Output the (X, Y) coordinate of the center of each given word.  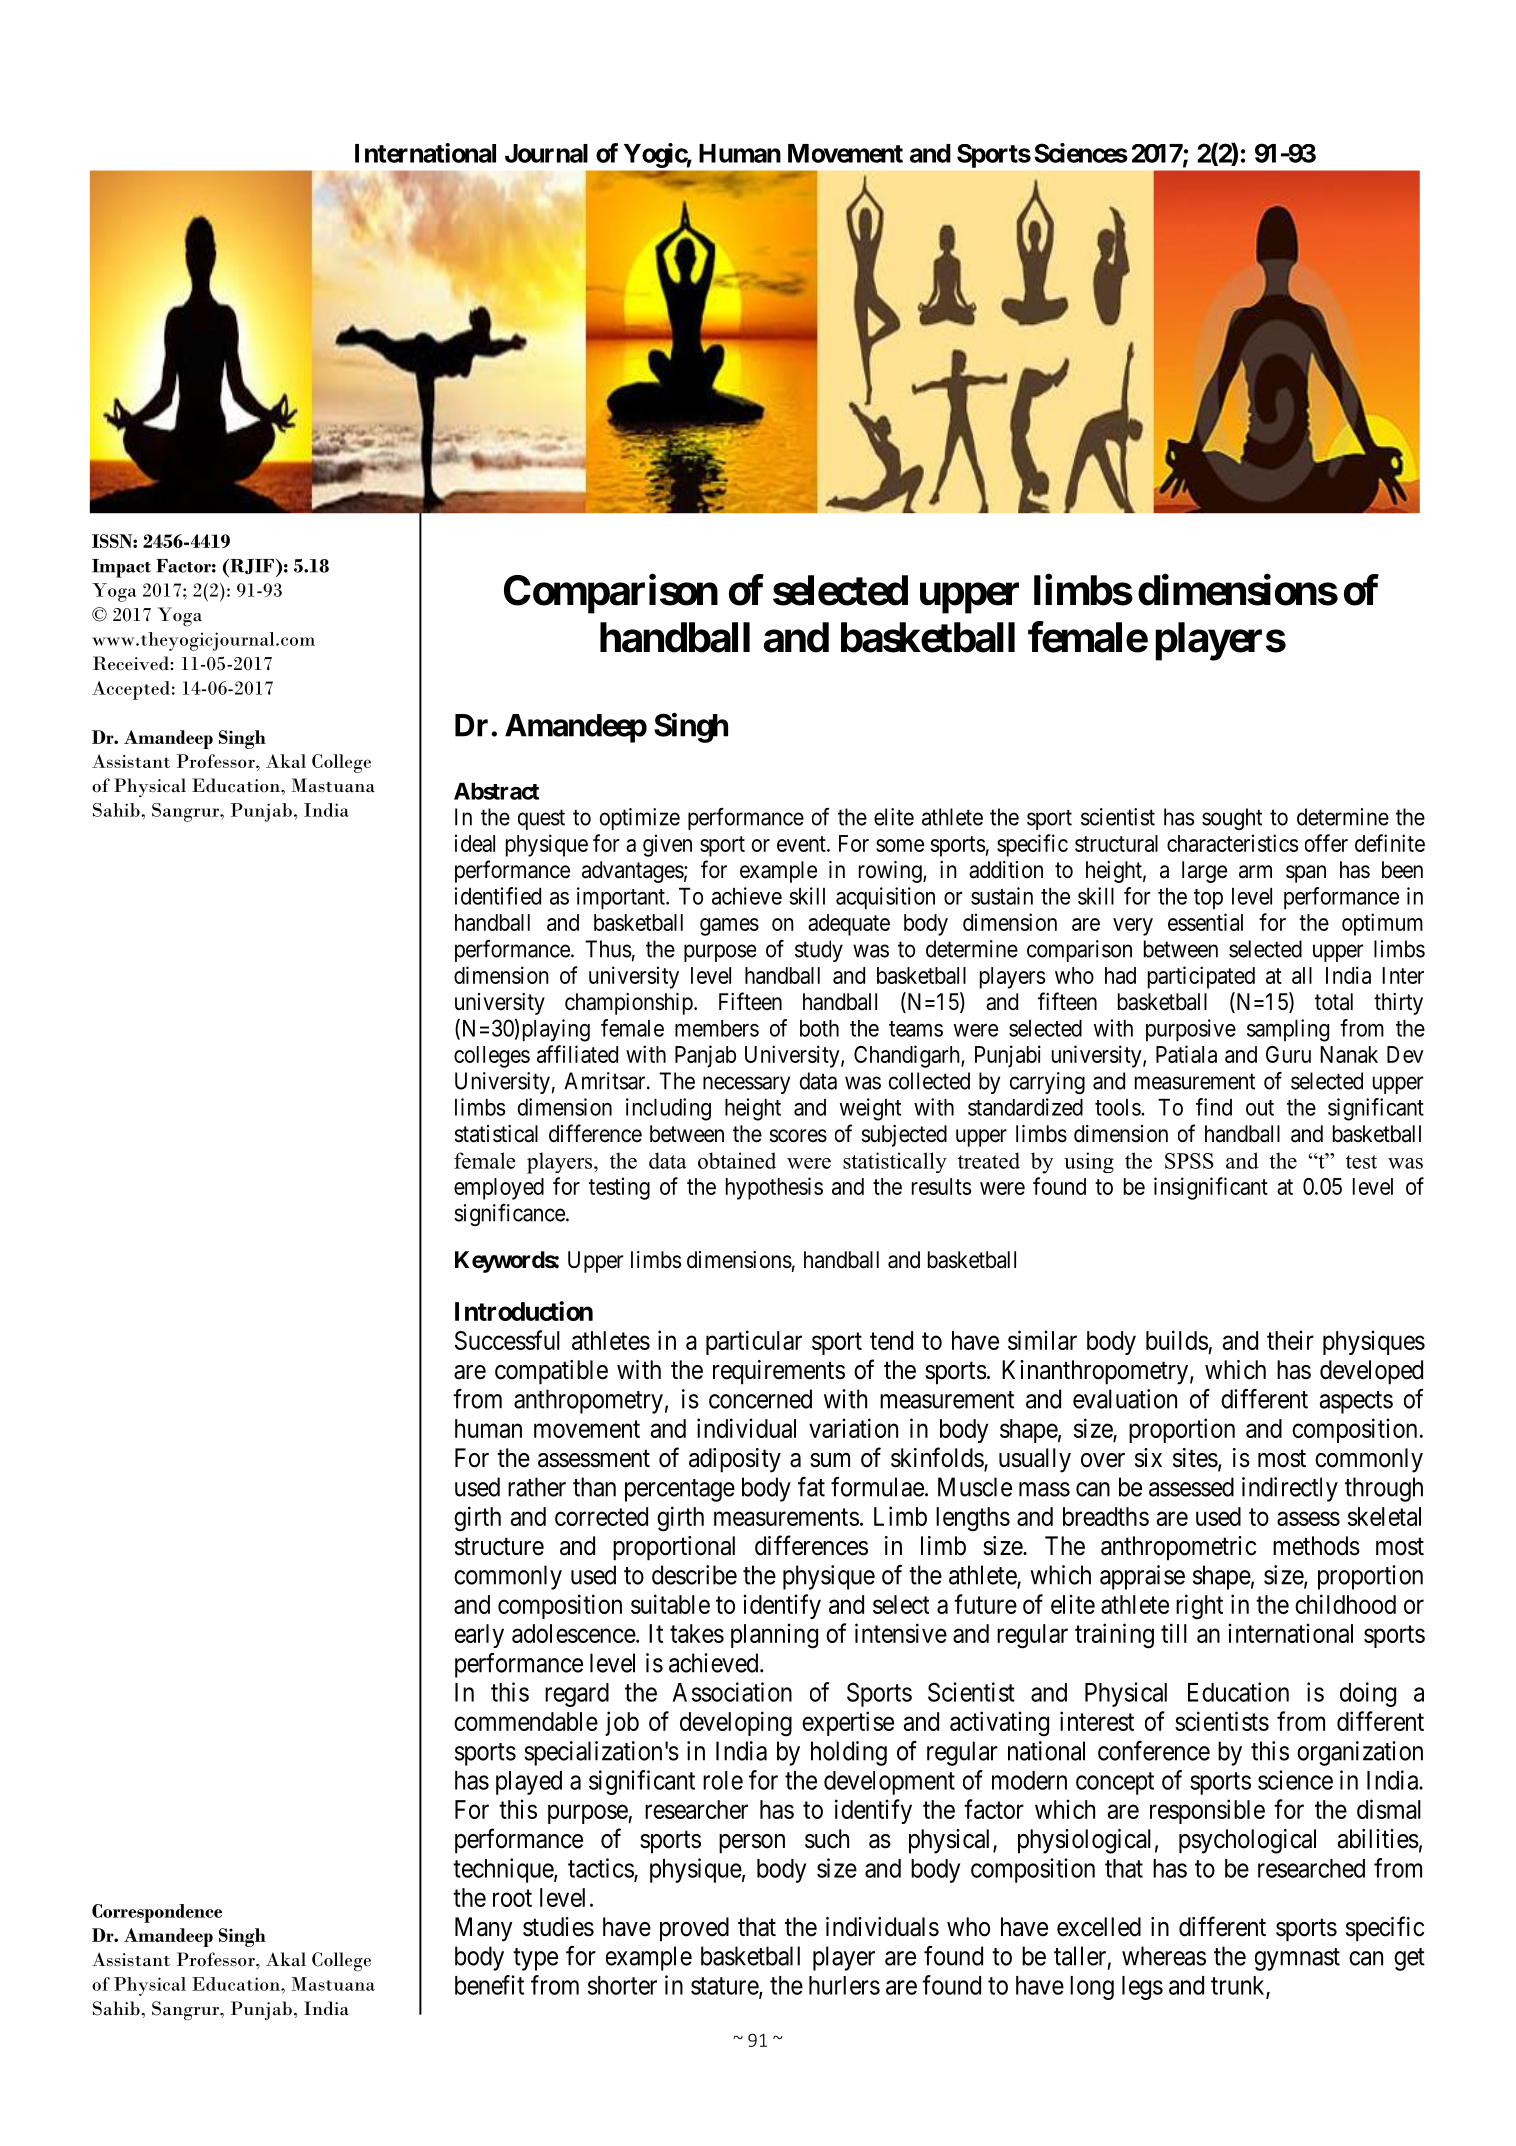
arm (1255, 872)
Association (732, 1692)
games (729, 927)
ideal (475, 843)
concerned (760, 1399)
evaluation (1125, 1399)
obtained (737, 1160)
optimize (640, 819)
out (1260, 1108)
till (1174, 1633)
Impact (121, 568)
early (479, 1636)
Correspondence (157, 1913)
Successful (507, 1340)
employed (499, 1189)
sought (1232, 819)
